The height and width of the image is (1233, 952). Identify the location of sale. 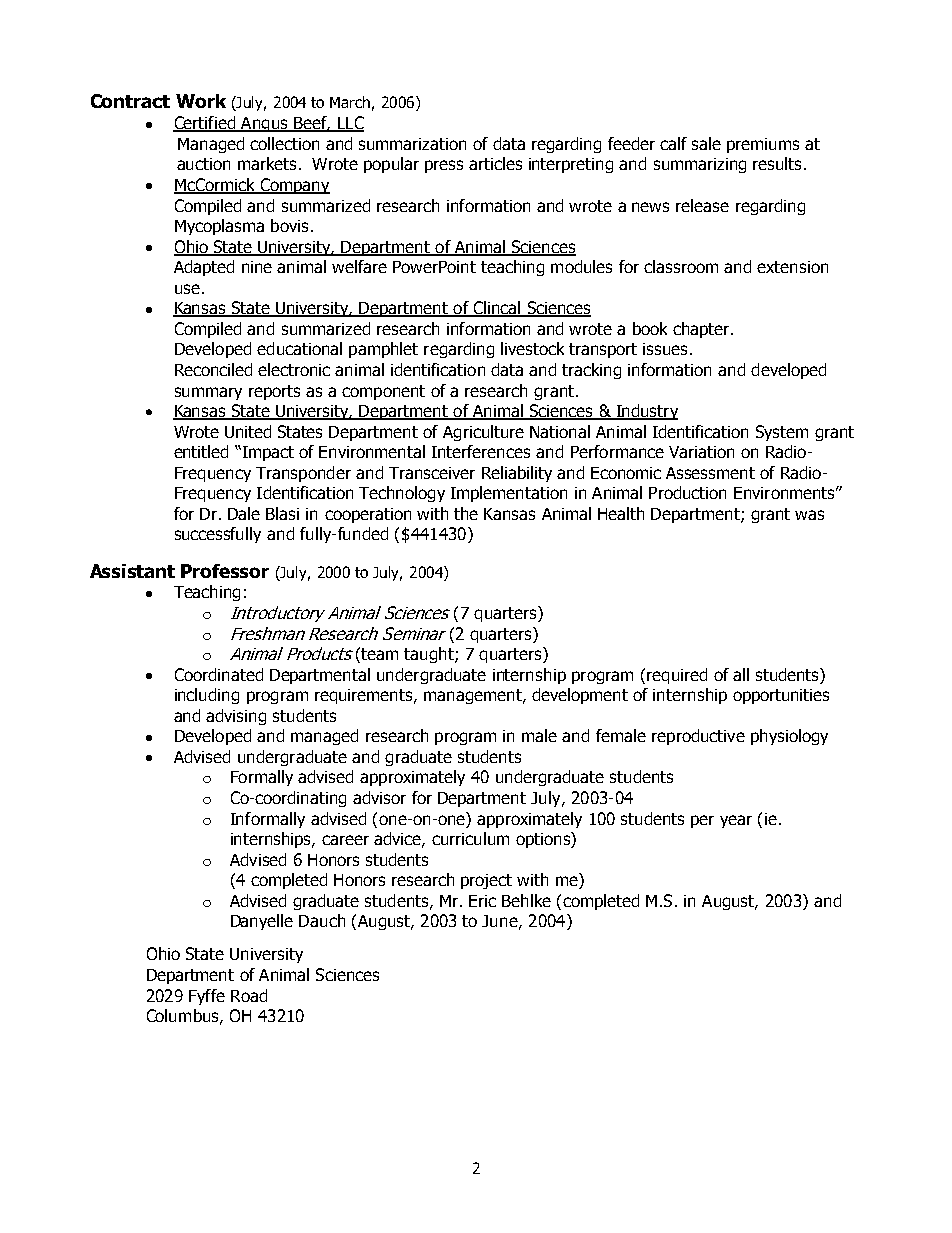
(706, 143).
